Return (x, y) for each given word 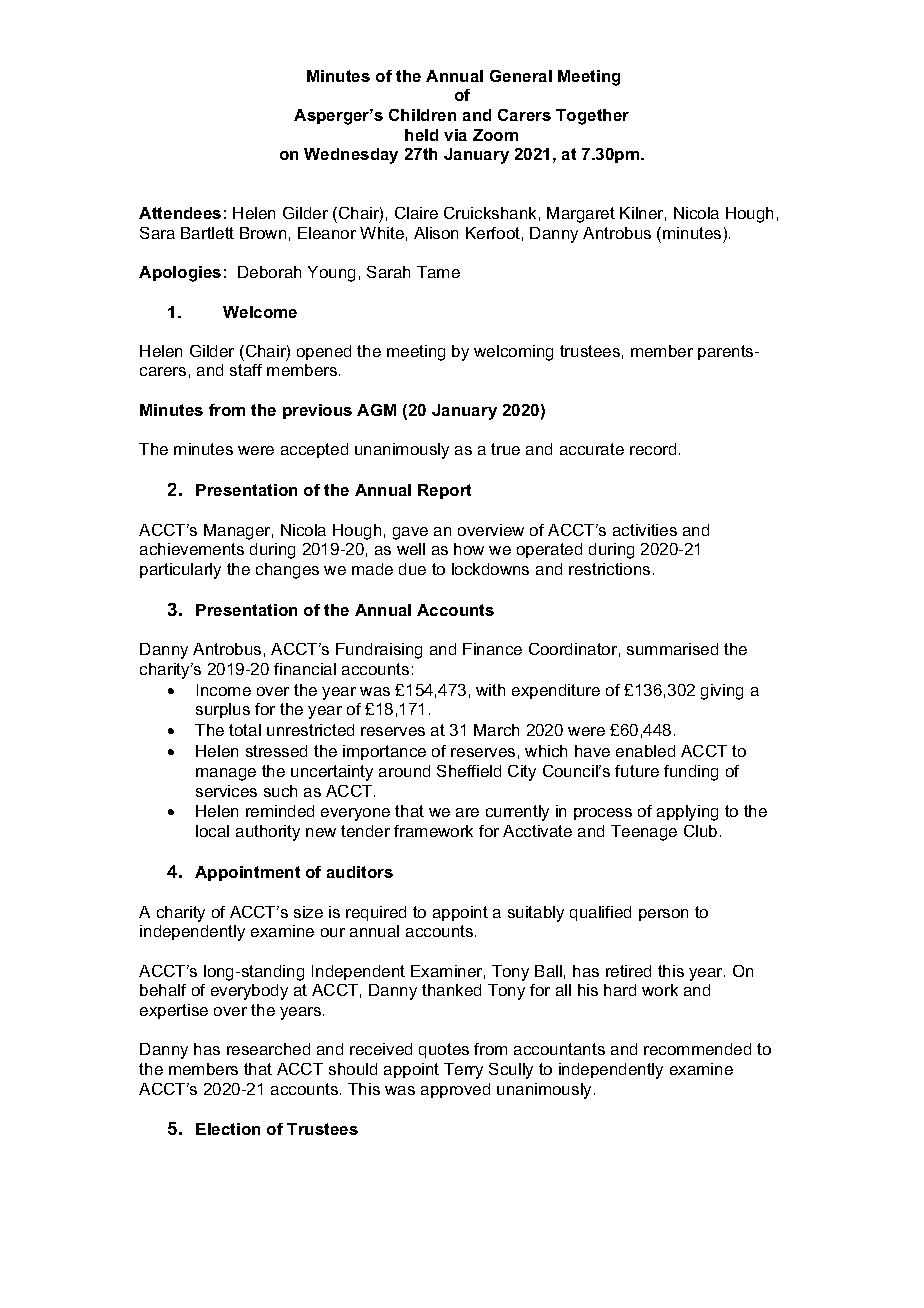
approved (455, 1090)
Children (422, 115)
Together (592, 117)
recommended (697, 1049)
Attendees (180, 213)
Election (228, 1129)
